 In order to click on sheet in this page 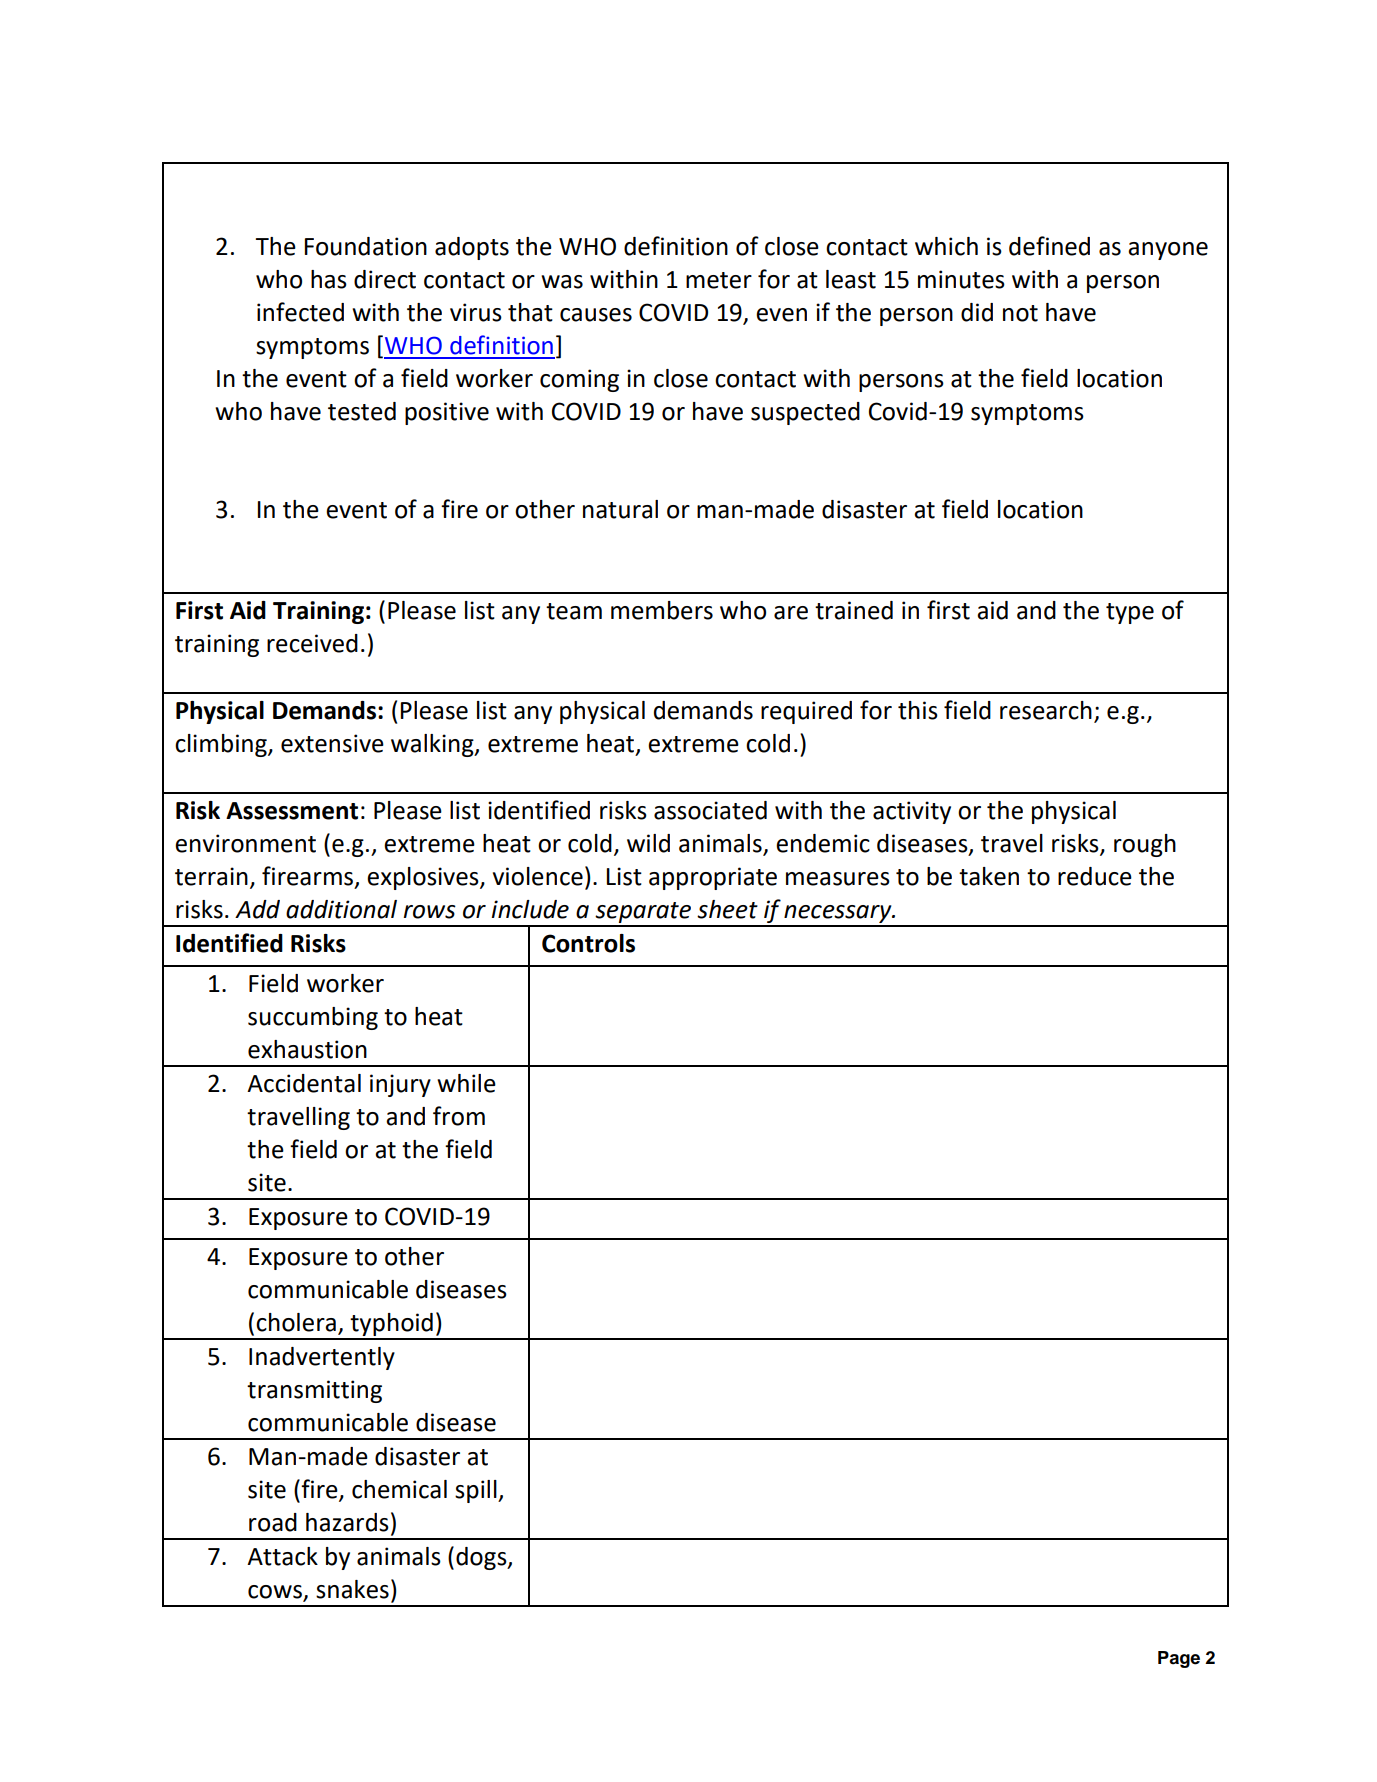, I will do `click(727, 909)`.
